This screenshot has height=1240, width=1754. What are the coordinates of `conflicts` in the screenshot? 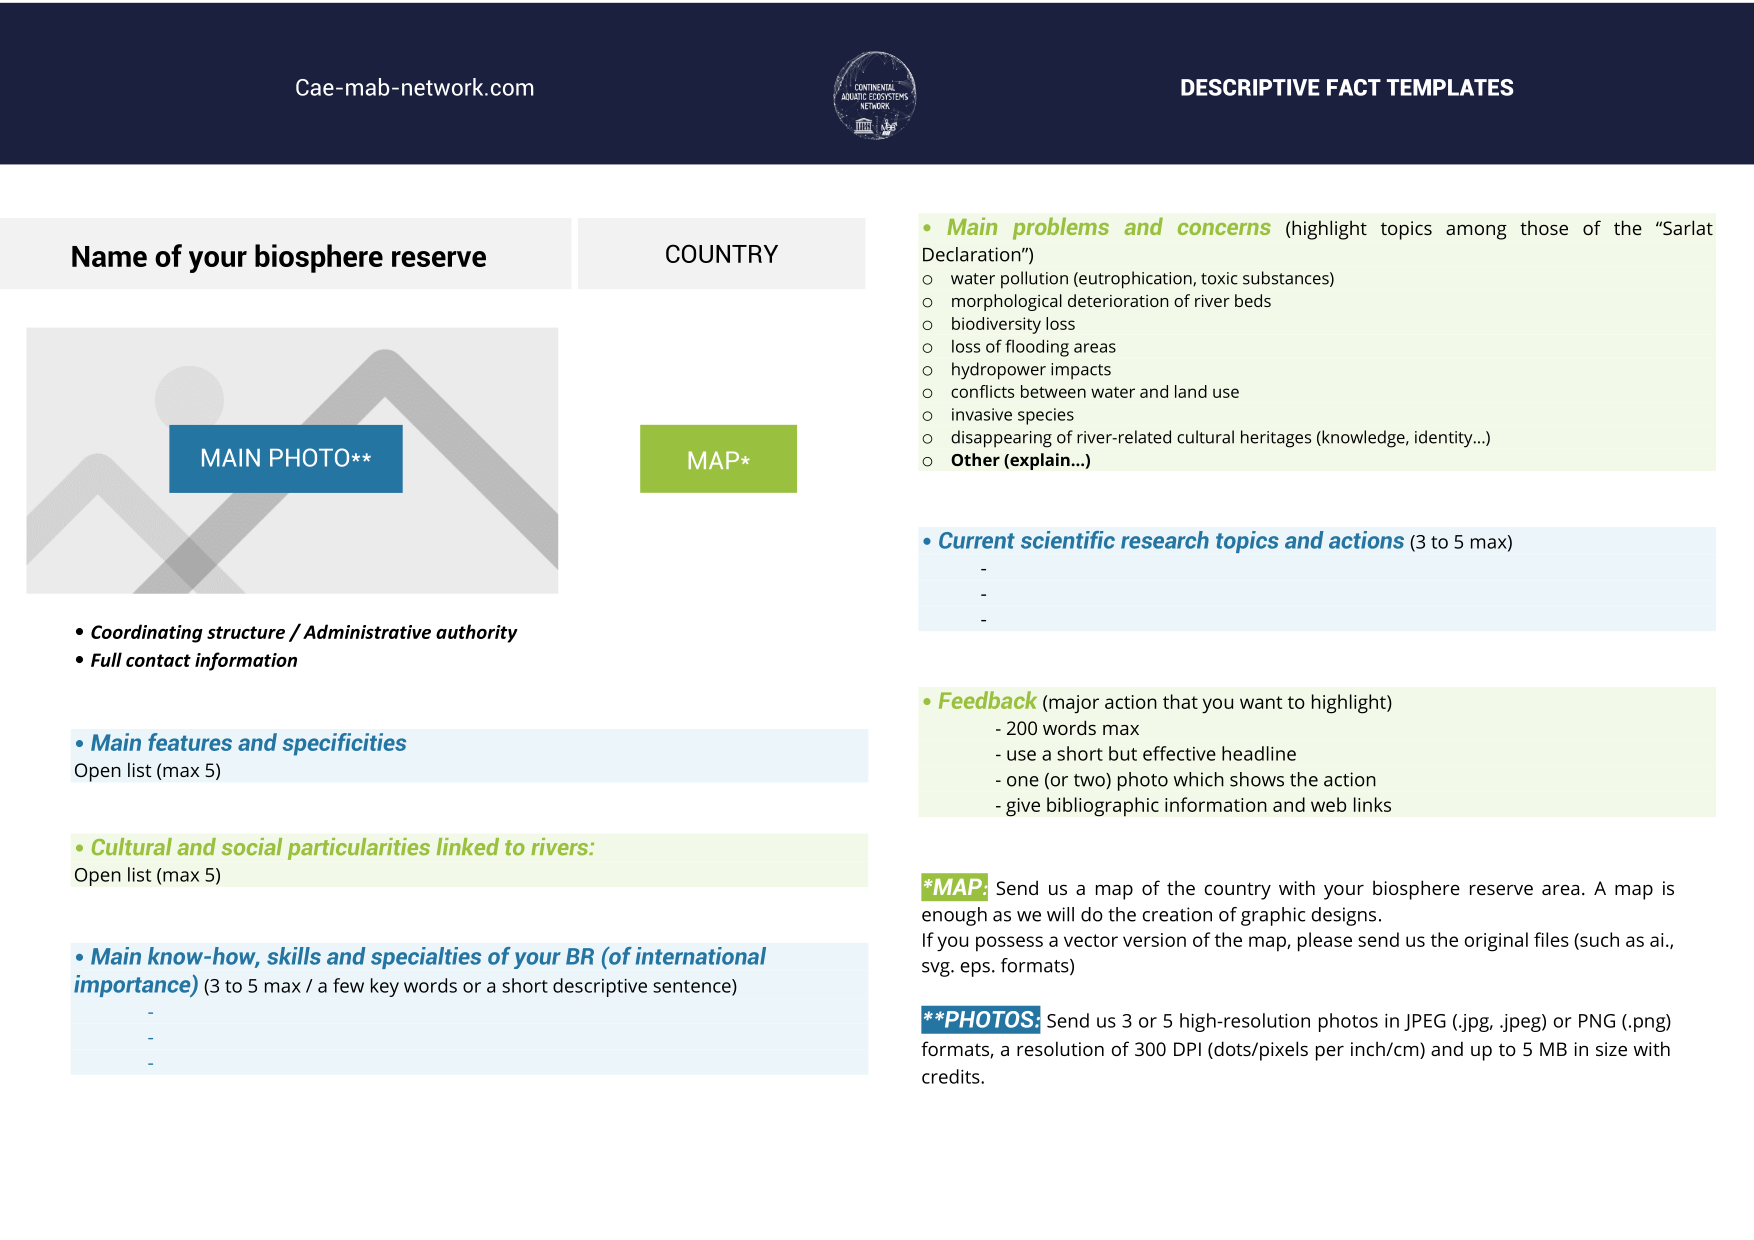 It's located at (982, 391).
